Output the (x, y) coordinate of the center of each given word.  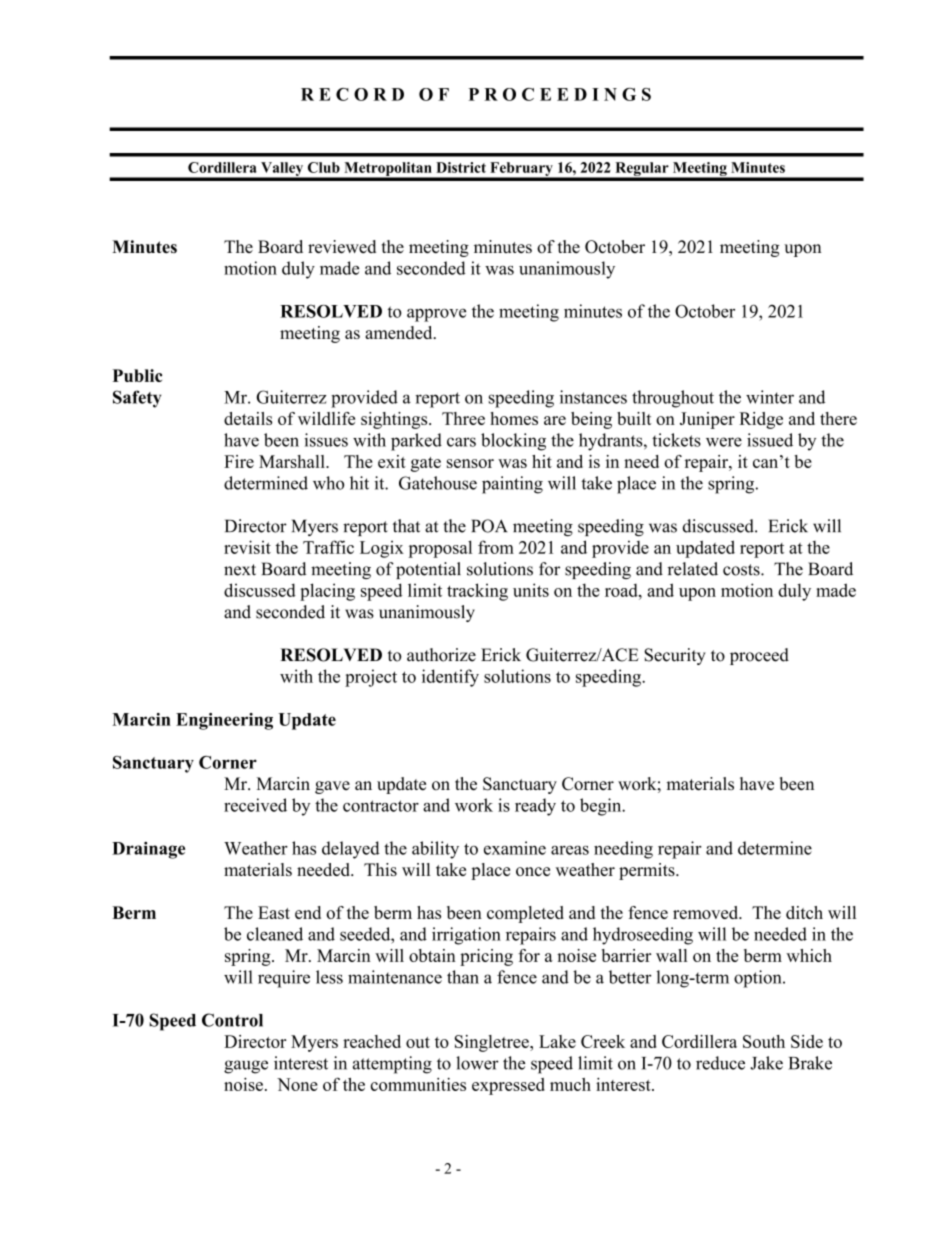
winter (770, 397)
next (240, 570)
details (248, 418)
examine (515, 848)
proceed (759, 656)
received (255, 805)
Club (324, 167)
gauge (246, 1067)
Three (463, 418)
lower (477, 1063)
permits (648, 871)
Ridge (761, 420)
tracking (477, 592)
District (461, 167)
